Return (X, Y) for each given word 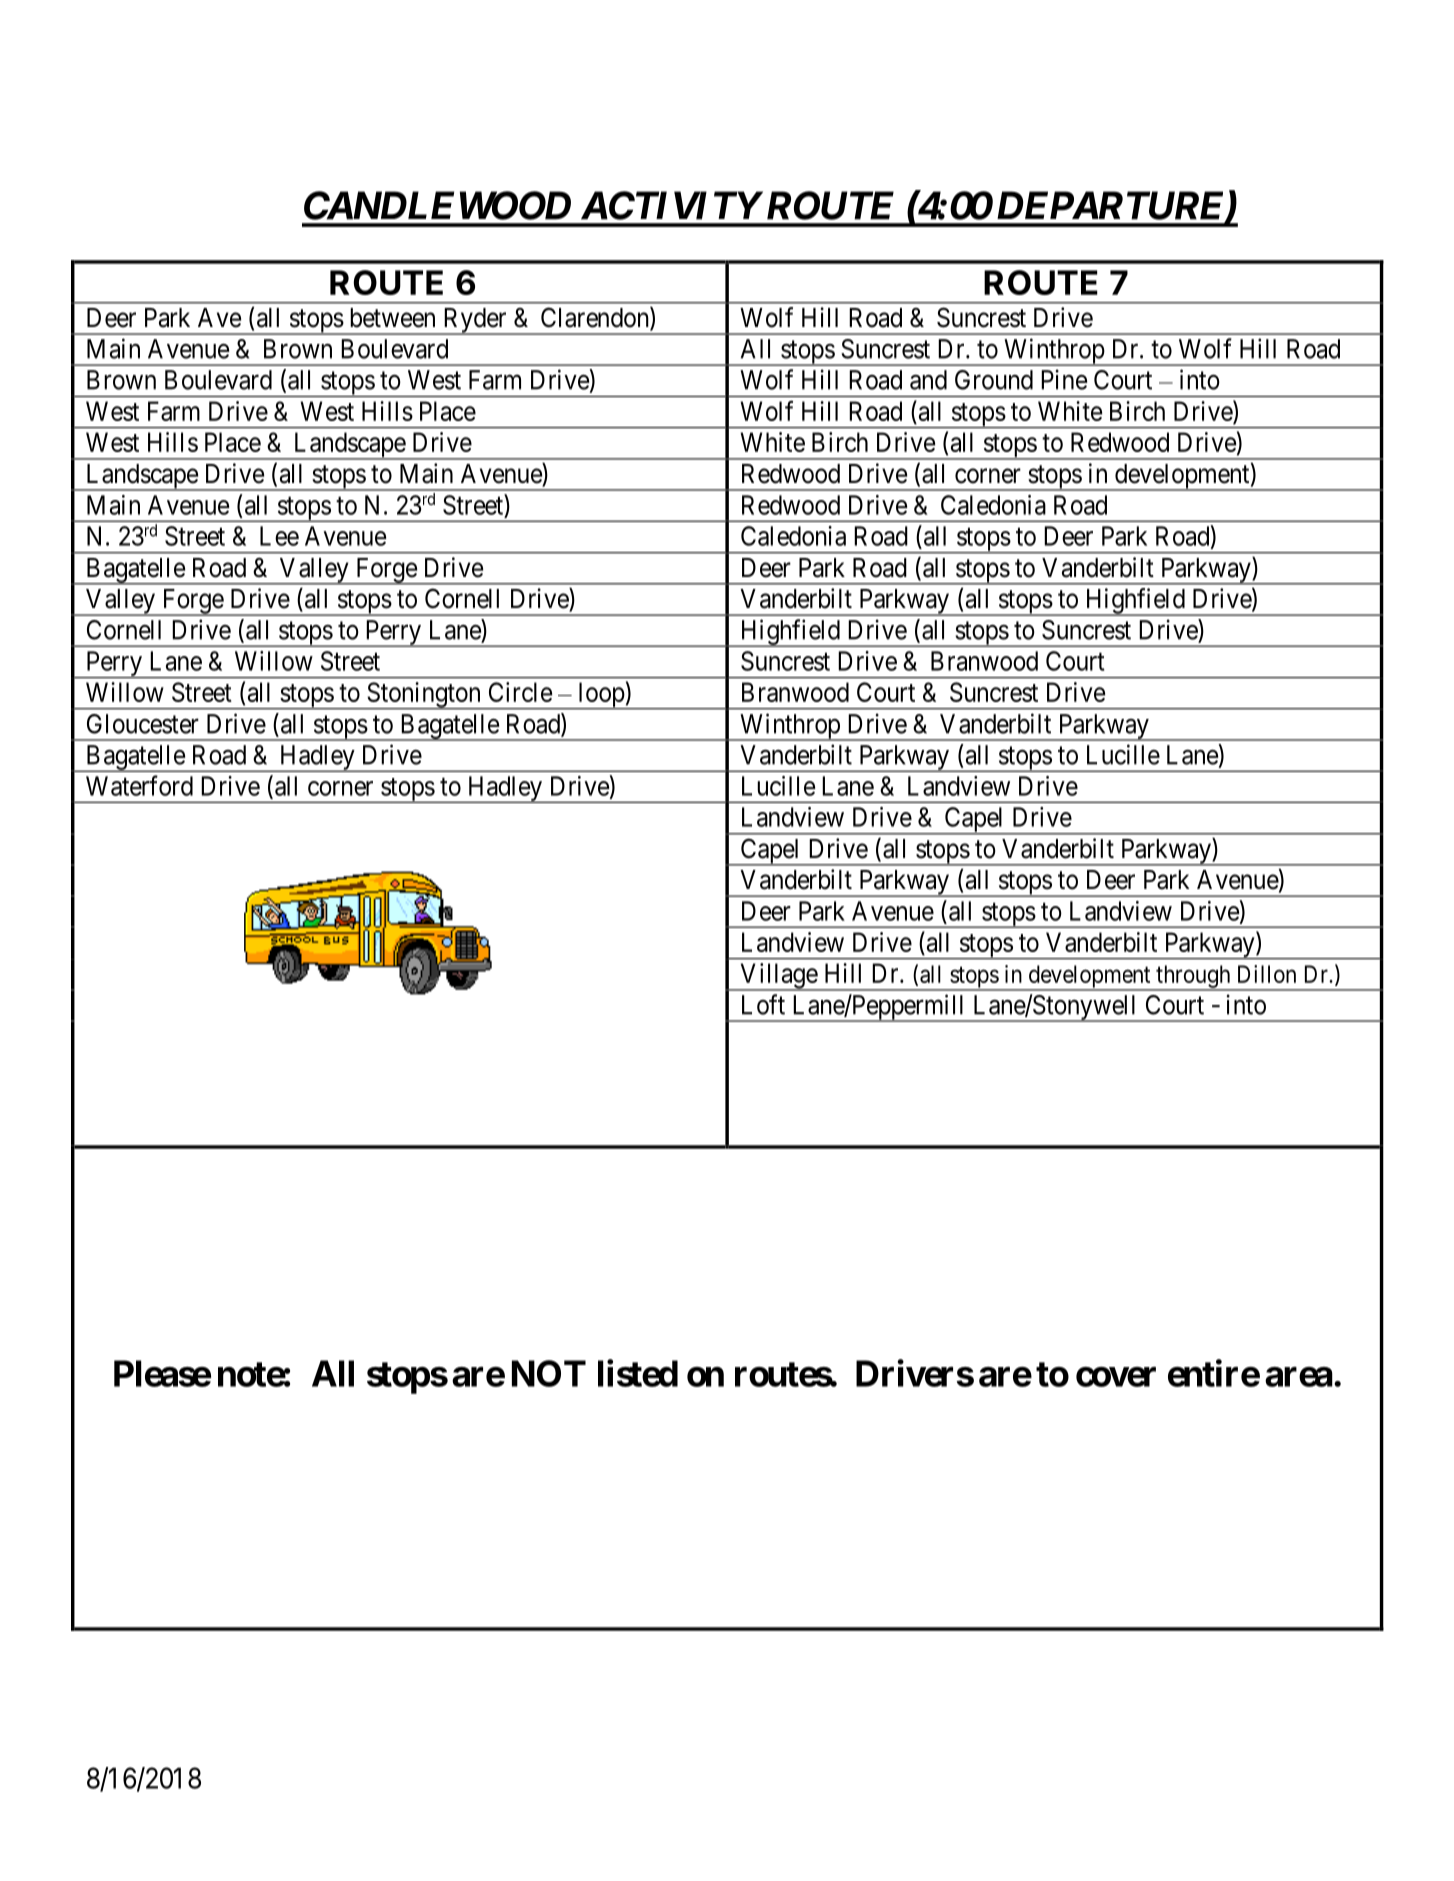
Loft (763, 1004)
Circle (520, 692)
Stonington (424, 696)
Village (778, 977)
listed (638, 1373)
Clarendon (596, 318)
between (392, 318)
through (1193, 977)
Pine (1064, 379)
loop (601, 696)
